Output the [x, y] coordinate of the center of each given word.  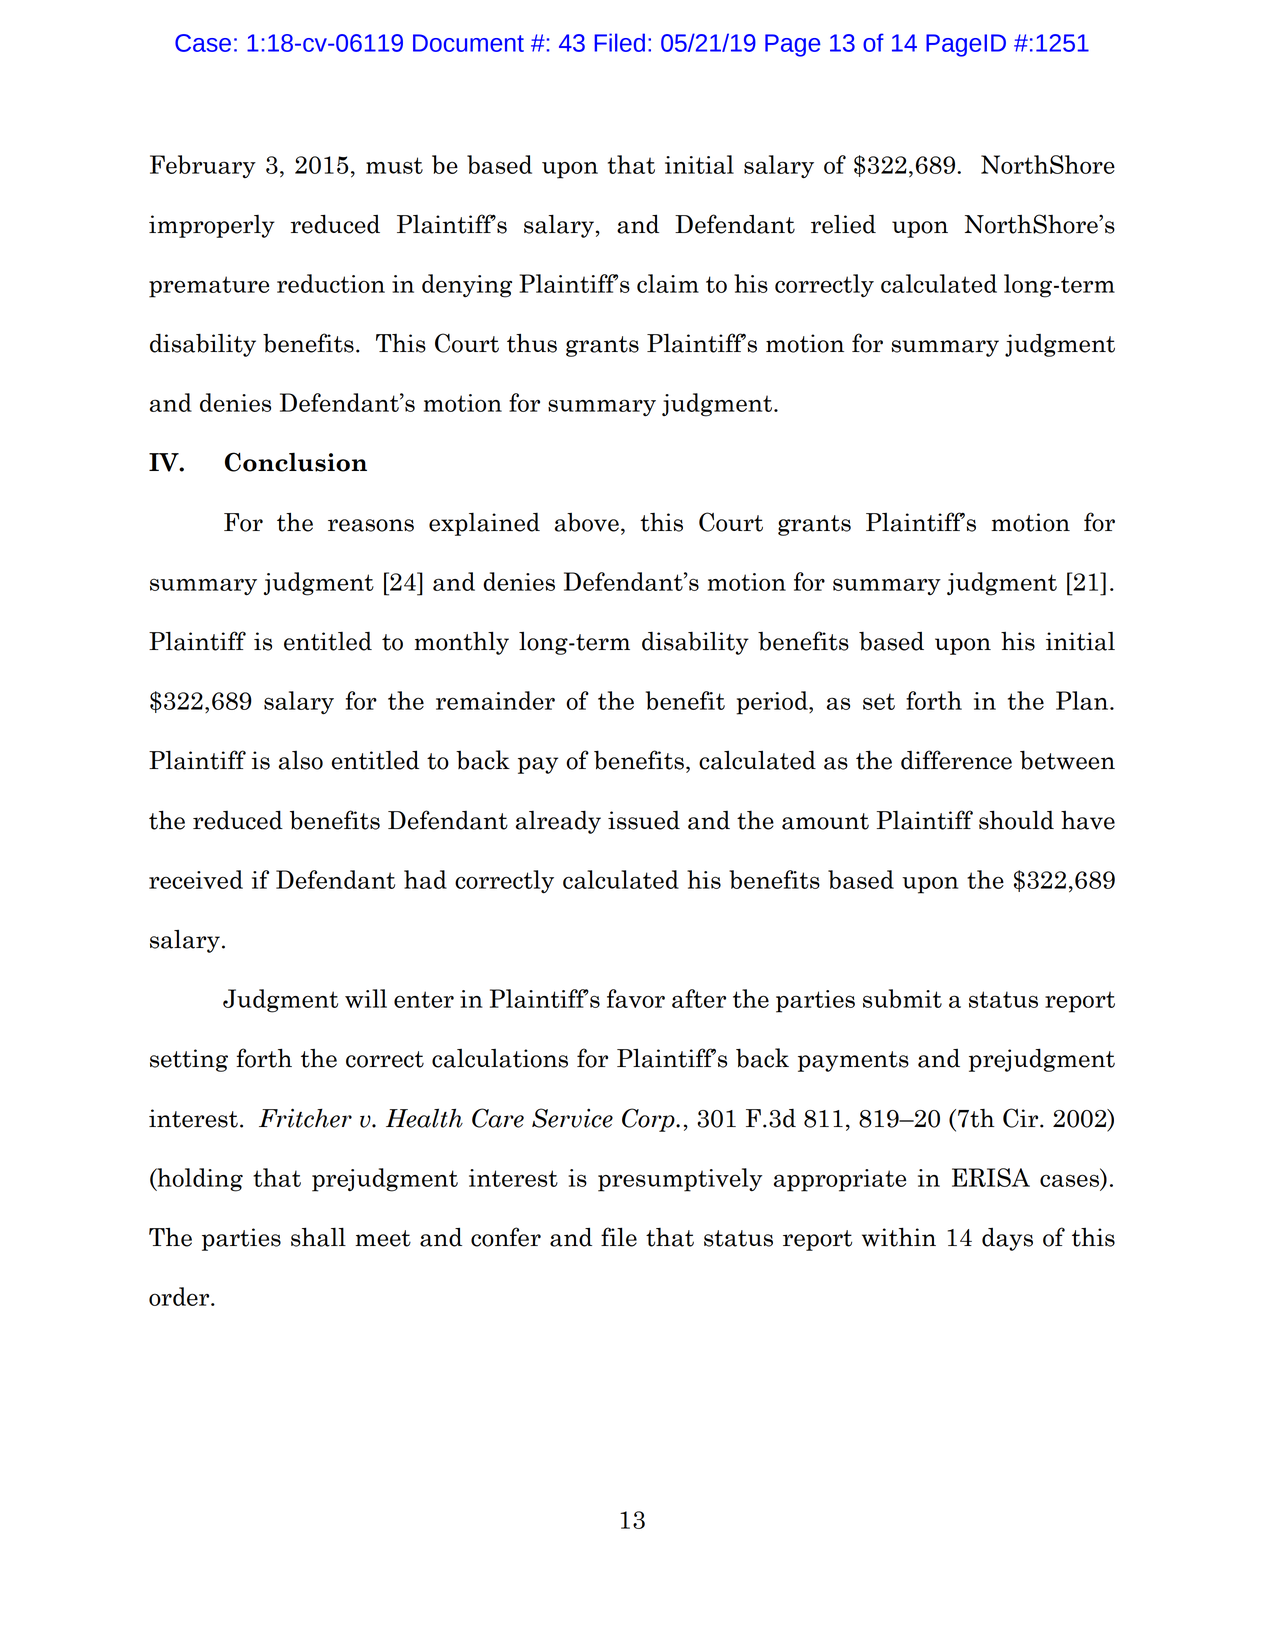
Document [468, 43]
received [196, 879]
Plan [1083, 700]
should [1016, 820]
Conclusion [296, 462]
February [203, 166]
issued [644, 820]
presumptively [680, 1180]
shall [318, 1237]
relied [843, 224]
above [587, 522]
